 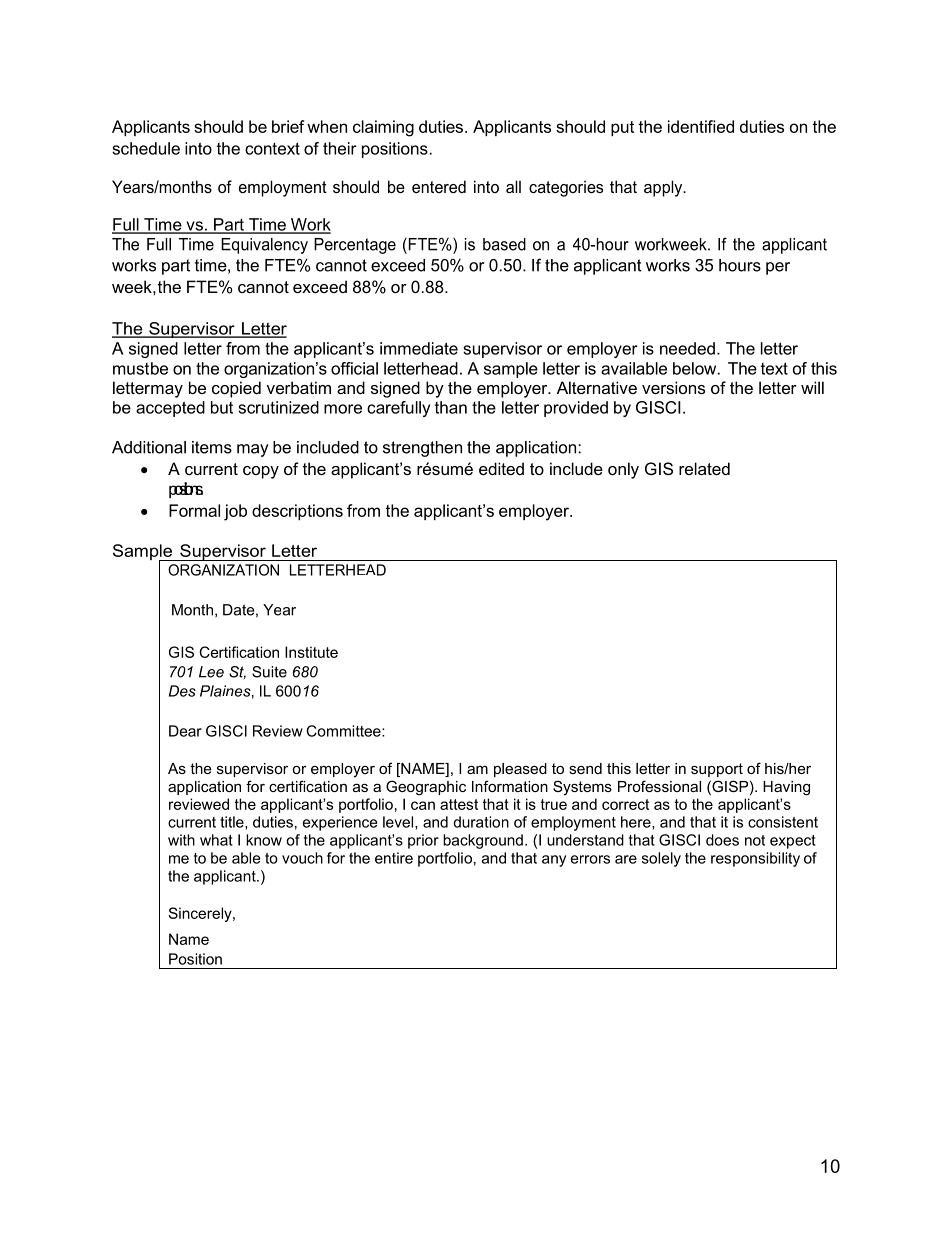 I want to click on needed, so click(x=687, y=348).
